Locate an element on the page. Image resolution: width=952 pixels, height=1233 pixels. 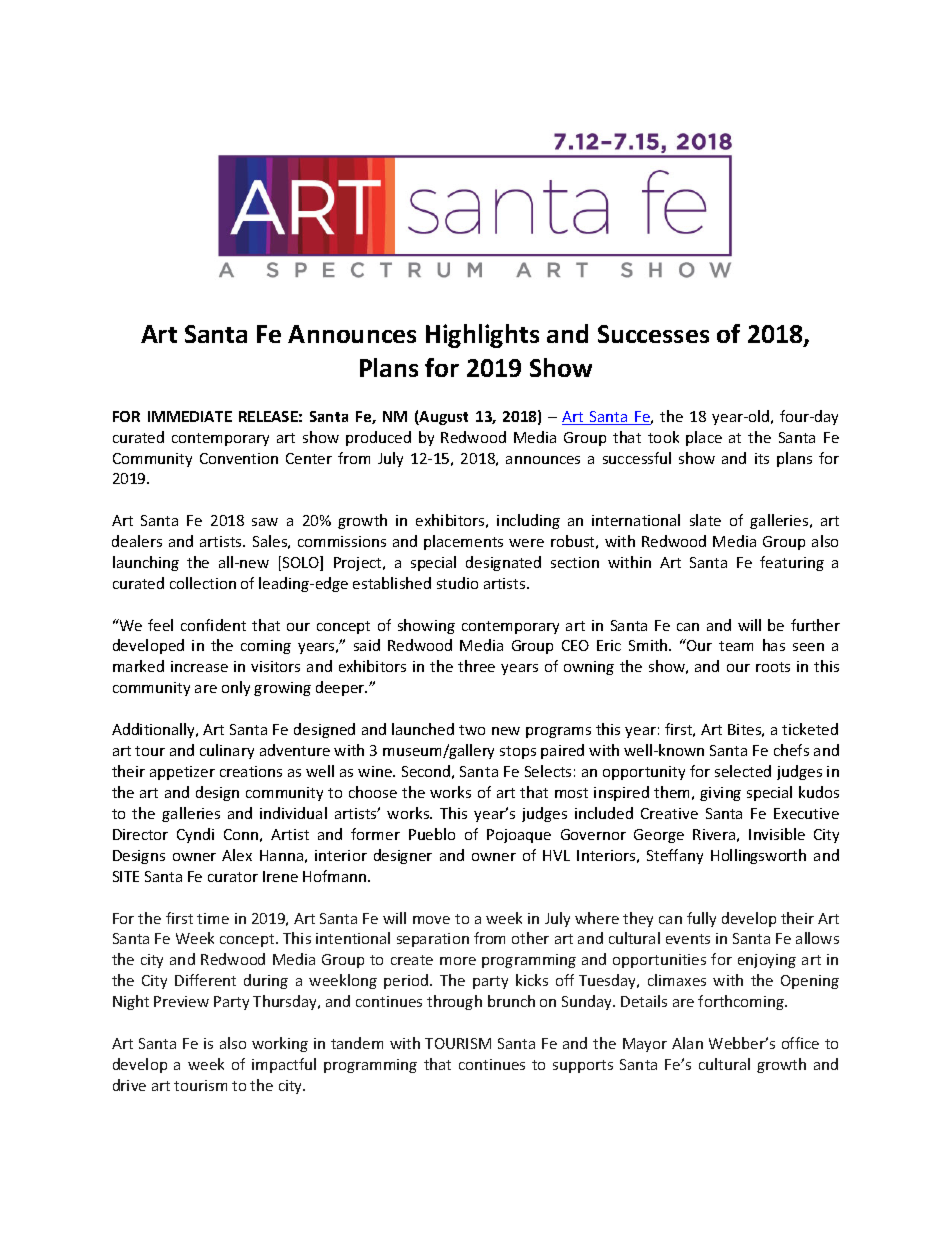
impactful is located at coordinates (284, 1065).
